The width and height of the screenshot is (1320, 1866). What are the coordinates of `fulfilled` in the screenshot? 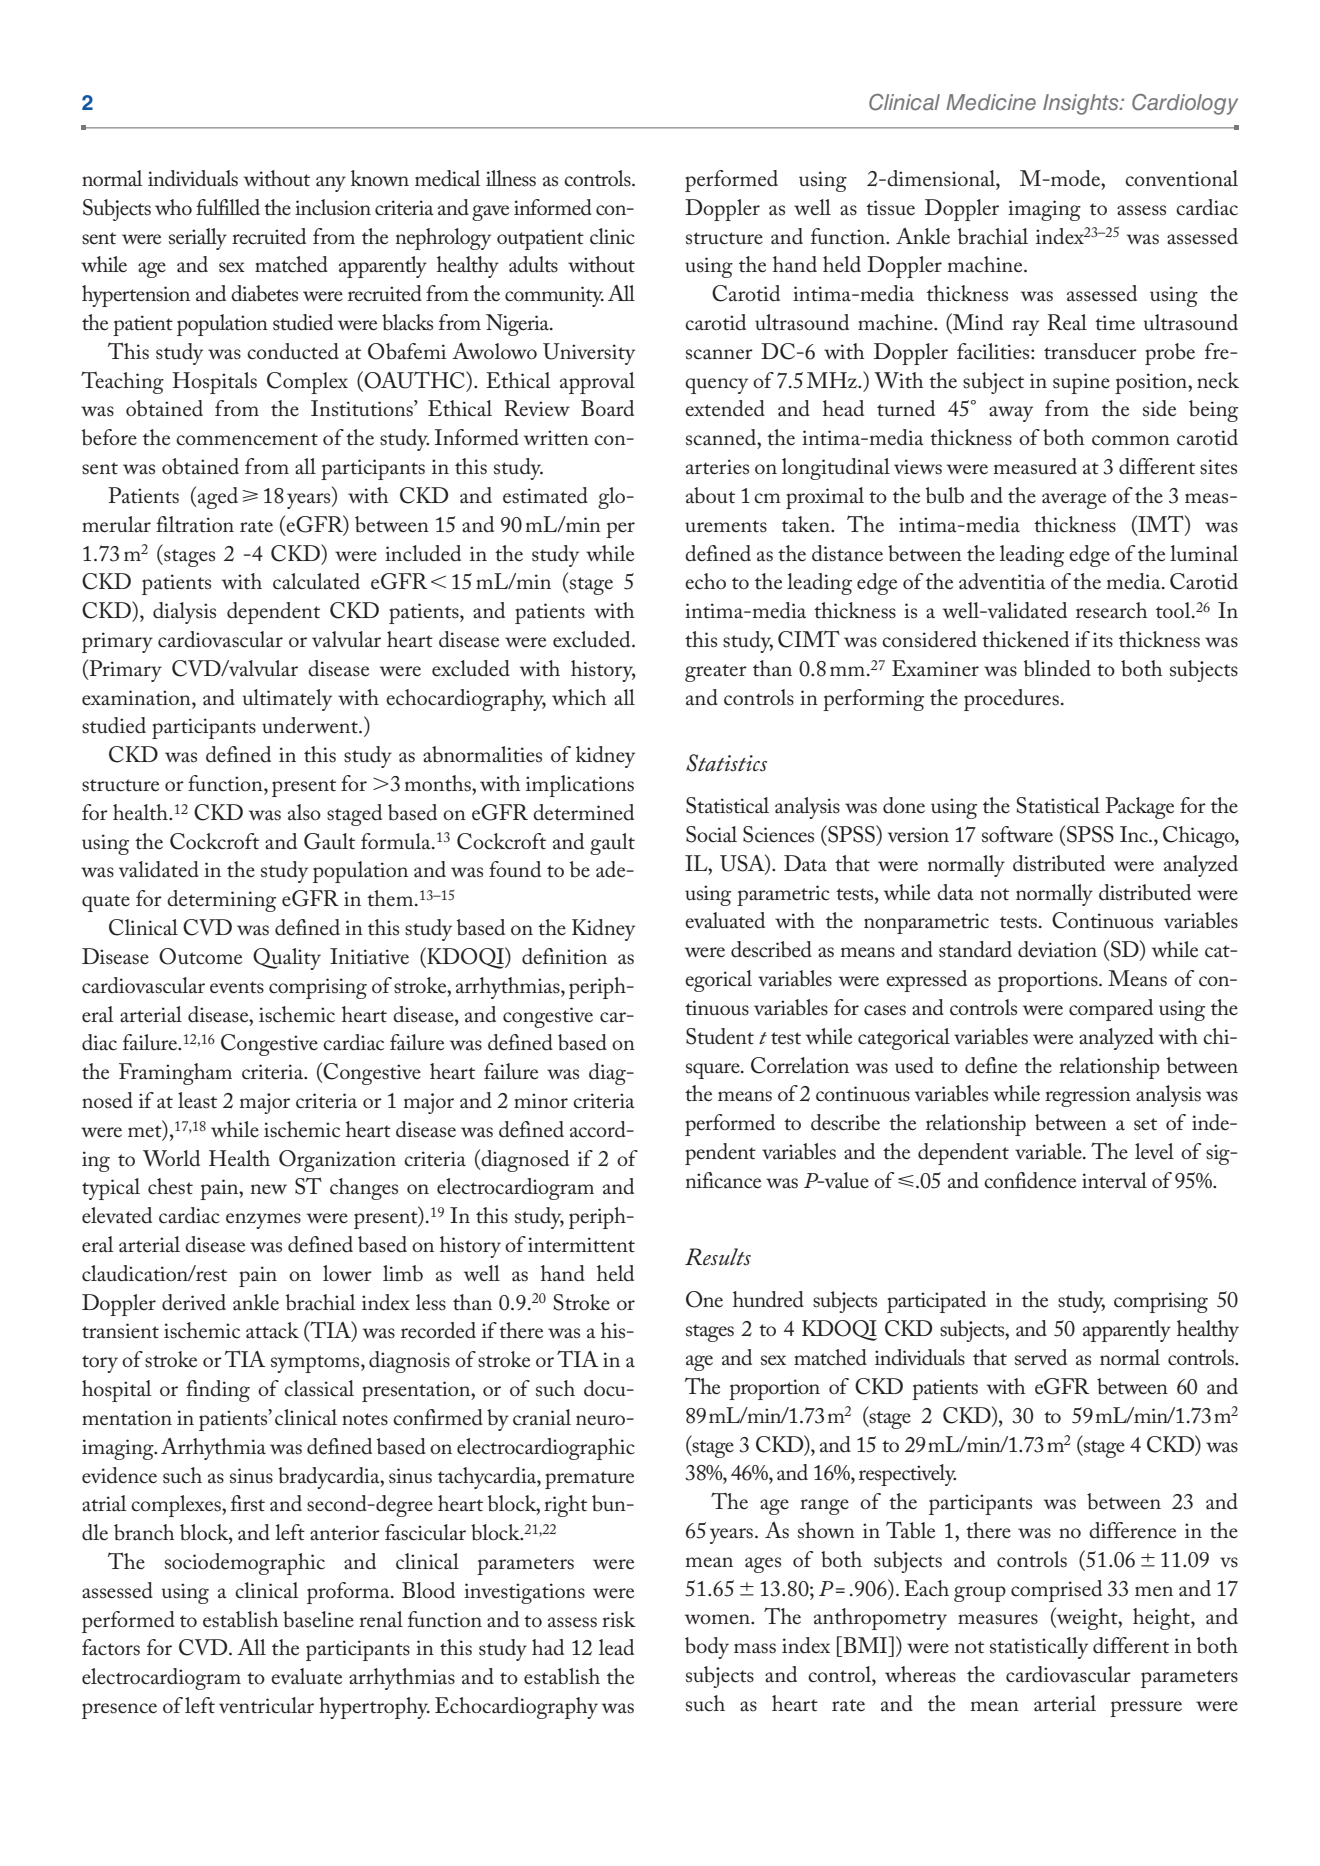 It's located at (228, 207).
